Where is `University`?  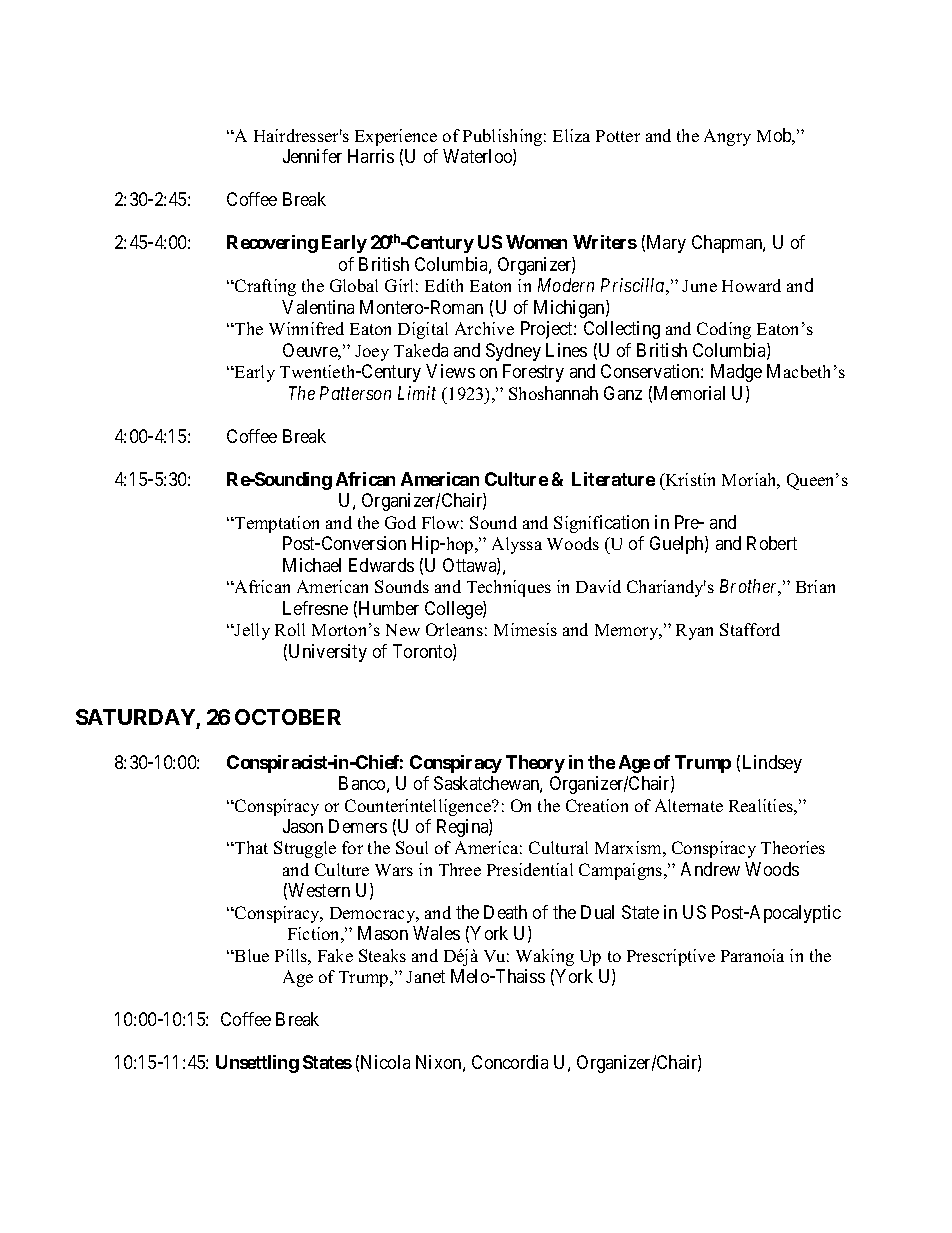
University is located at coordinates (328, 653).
